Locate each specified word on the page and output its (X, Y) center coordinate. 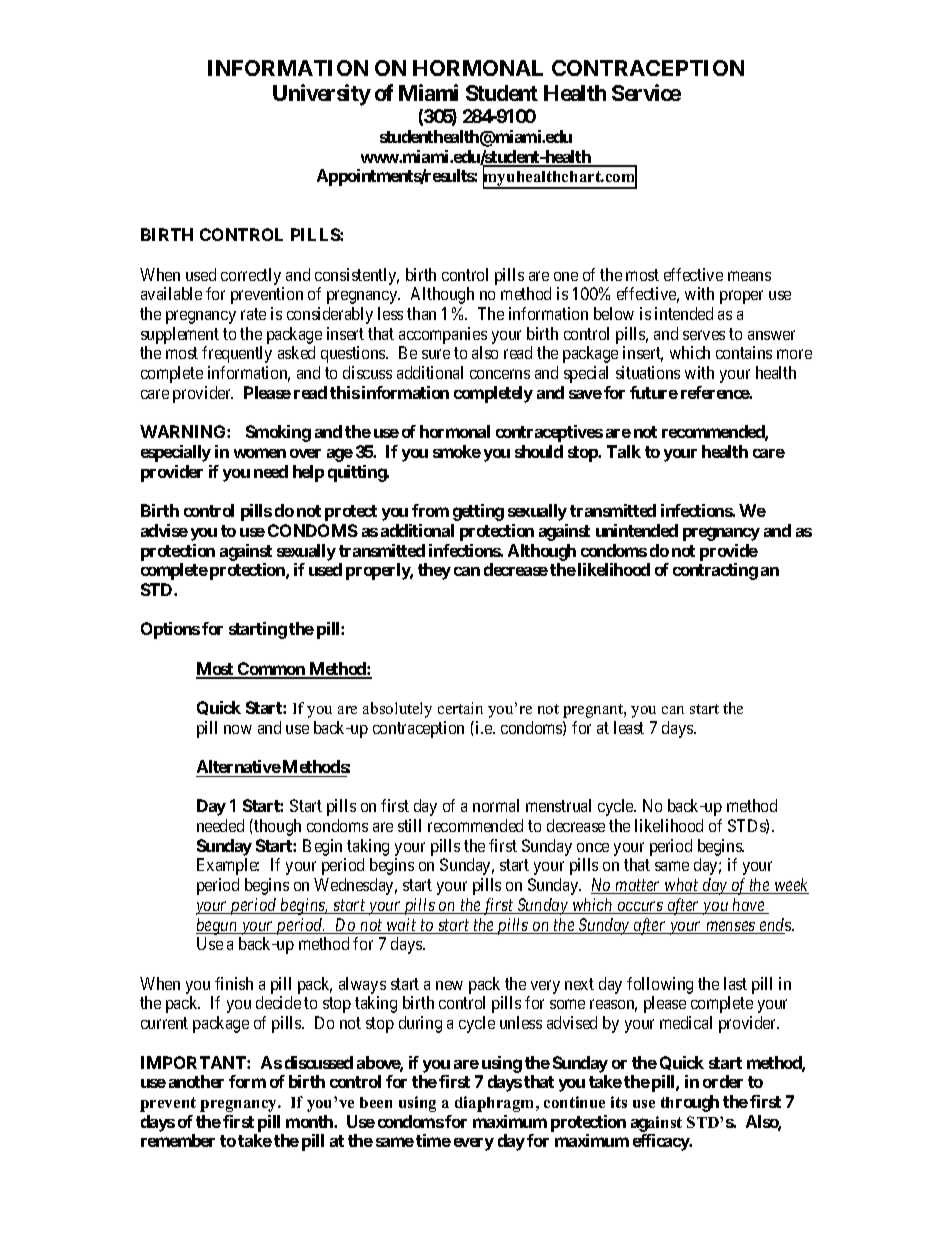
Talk (624, 451)
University (322, 95)
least (629, 727)
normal (496, 805)
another (196, 1081)
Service (646, 92)
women (260, 453)
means (749, 276)
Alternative (239, 766)
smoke (457, 451)
